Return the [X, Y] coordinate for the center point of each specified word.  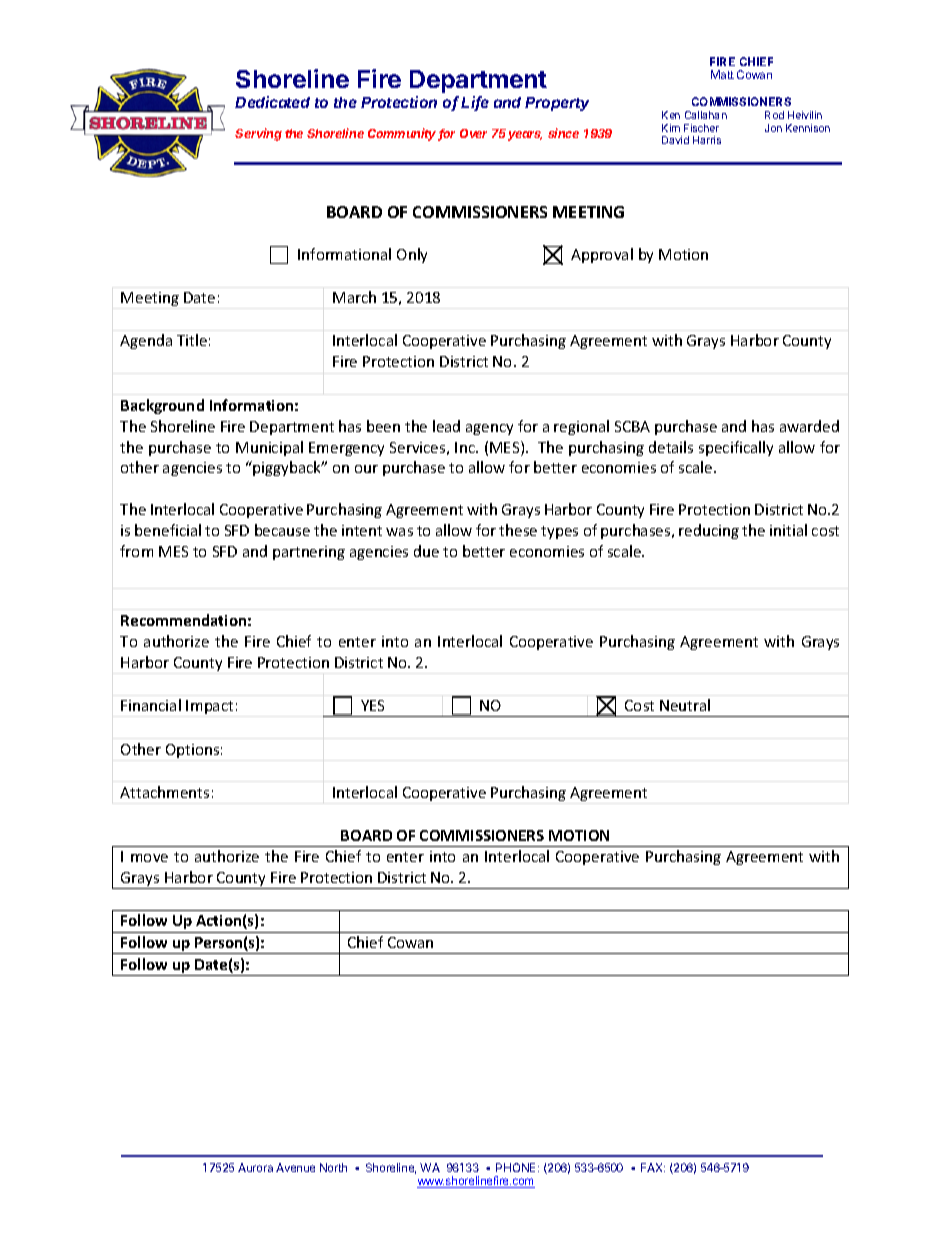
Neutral [685, 705]
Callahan [706, 115]
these [518, 530]
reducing [709, 531]
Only [412, 255]
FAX [653, 1167]
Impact [209, 707]
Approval [602, 255]
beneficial [168, 530]
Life [475, 103]
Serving [258, 134]
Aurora [255, 1167]
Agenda [146, 341]
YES [372, 705]
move [149, 858]
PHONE [517, 1167]
